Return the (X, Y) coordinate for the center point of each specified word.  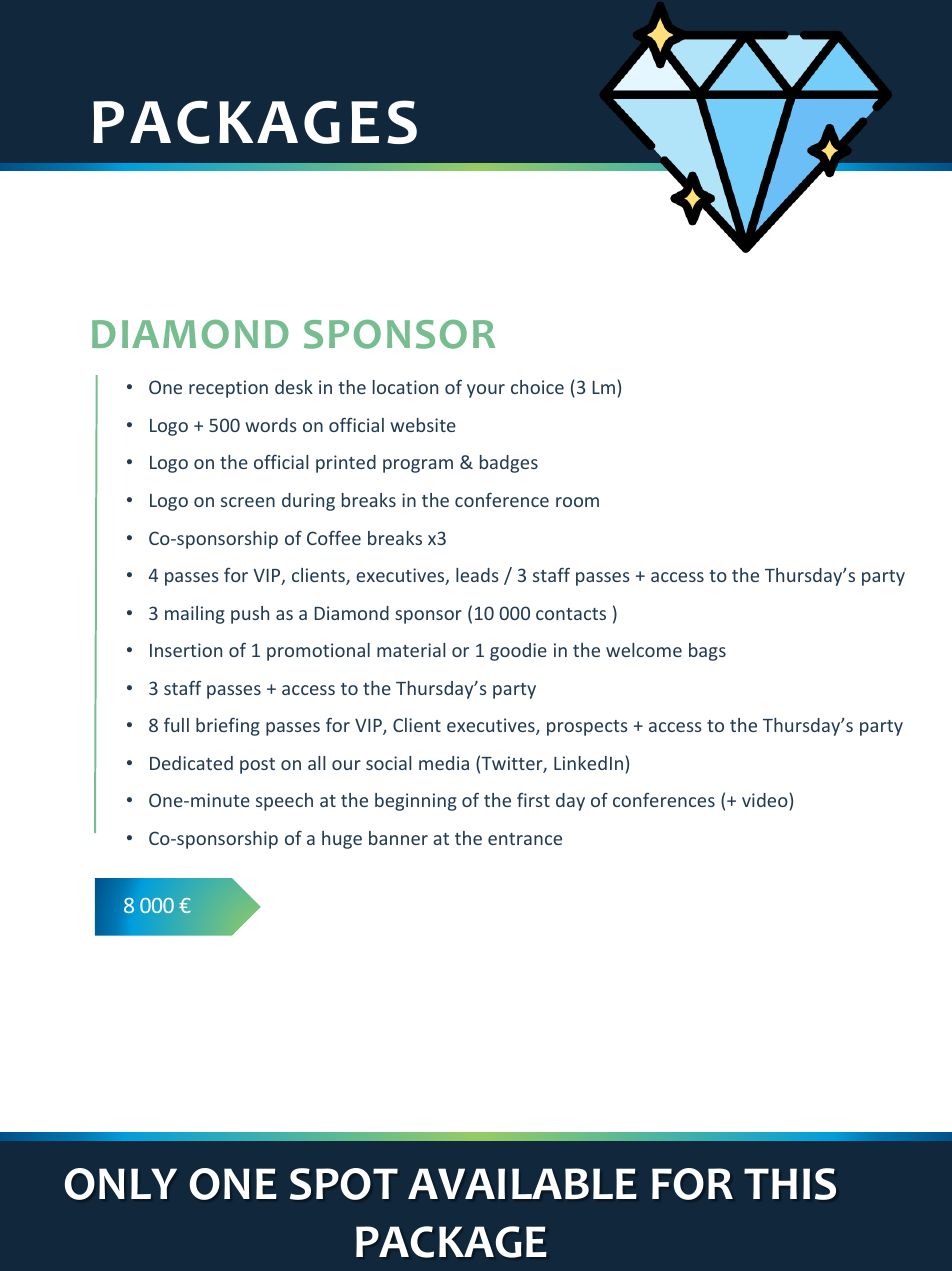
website (423, 425)
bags (707, 652)
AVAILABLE (522, 1183)
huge (342, 840)
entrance (525, 839)
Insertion (186, 650)
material (411, 650)
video (766, 800)
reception (228, 389)
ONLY (121, 1184)
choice (537, 387)
